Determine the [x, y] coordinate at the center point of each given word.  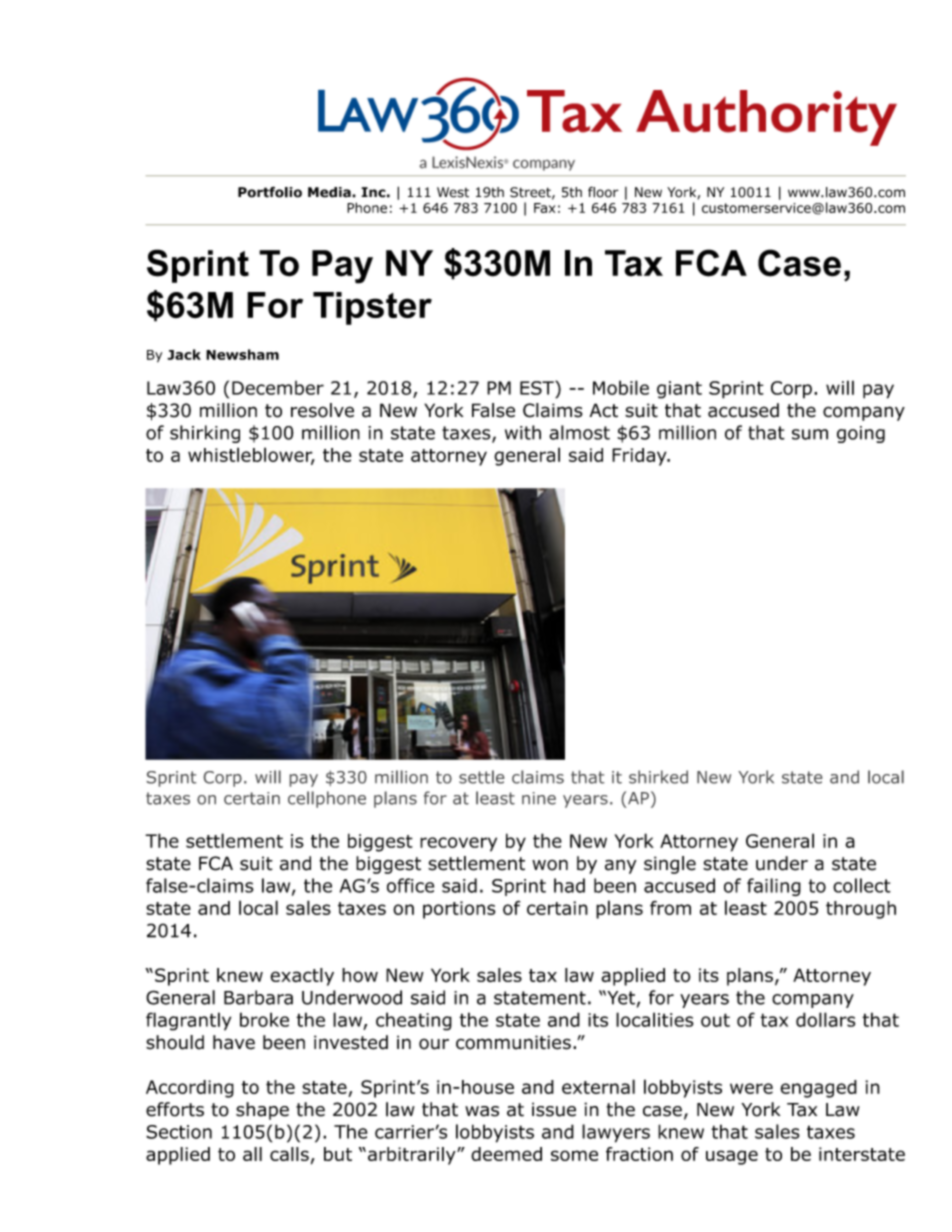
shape [262, 1111]
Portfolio [270, 192]
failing [774, 887]
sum [810, 434]
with [523, 432]
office [410, 885]
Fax [544, 208]
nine [539, 798]
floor [603, 192]
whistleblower [251, 455]
